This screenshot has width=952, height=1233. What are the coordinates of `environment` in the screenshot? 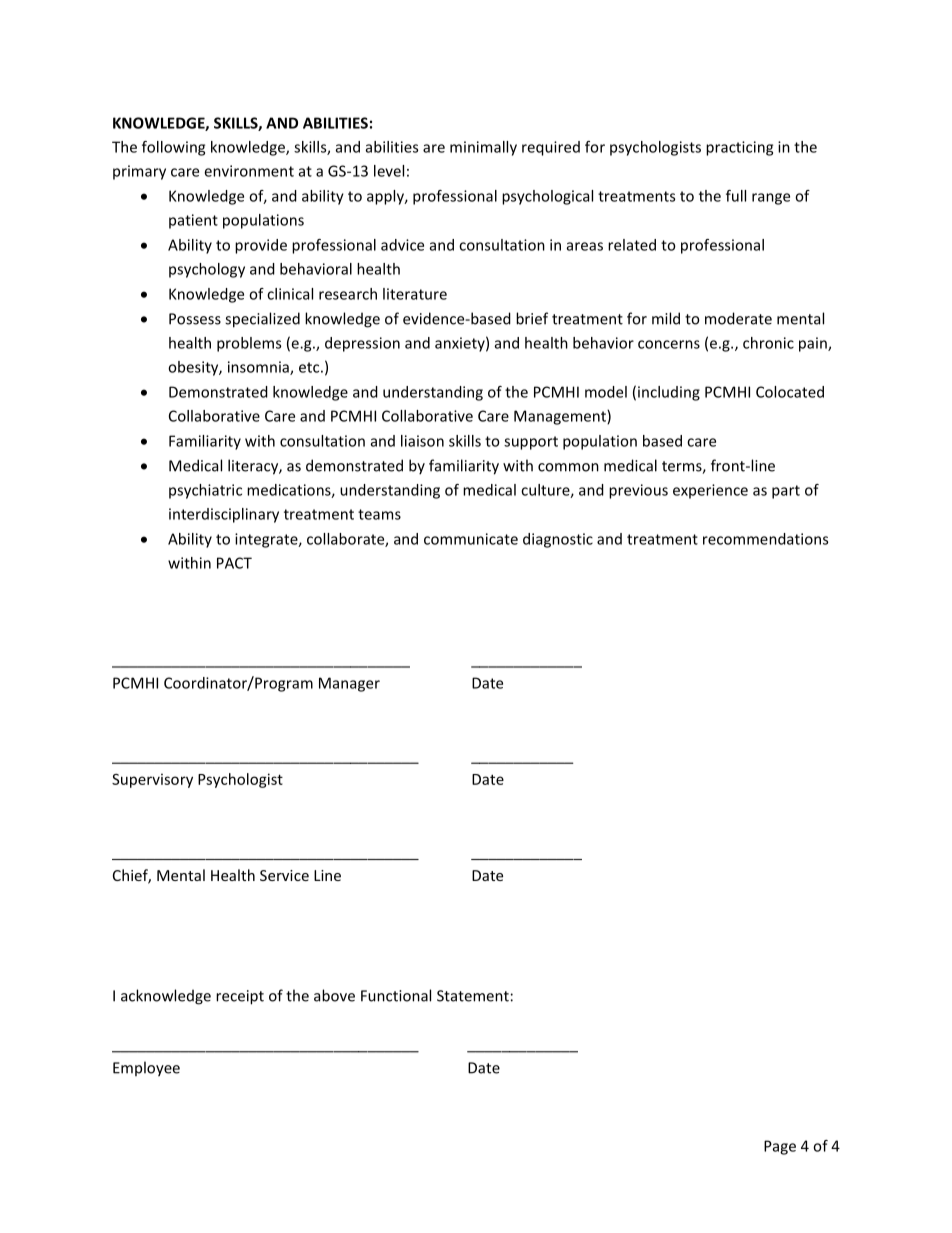 It's located at (249, 171).
